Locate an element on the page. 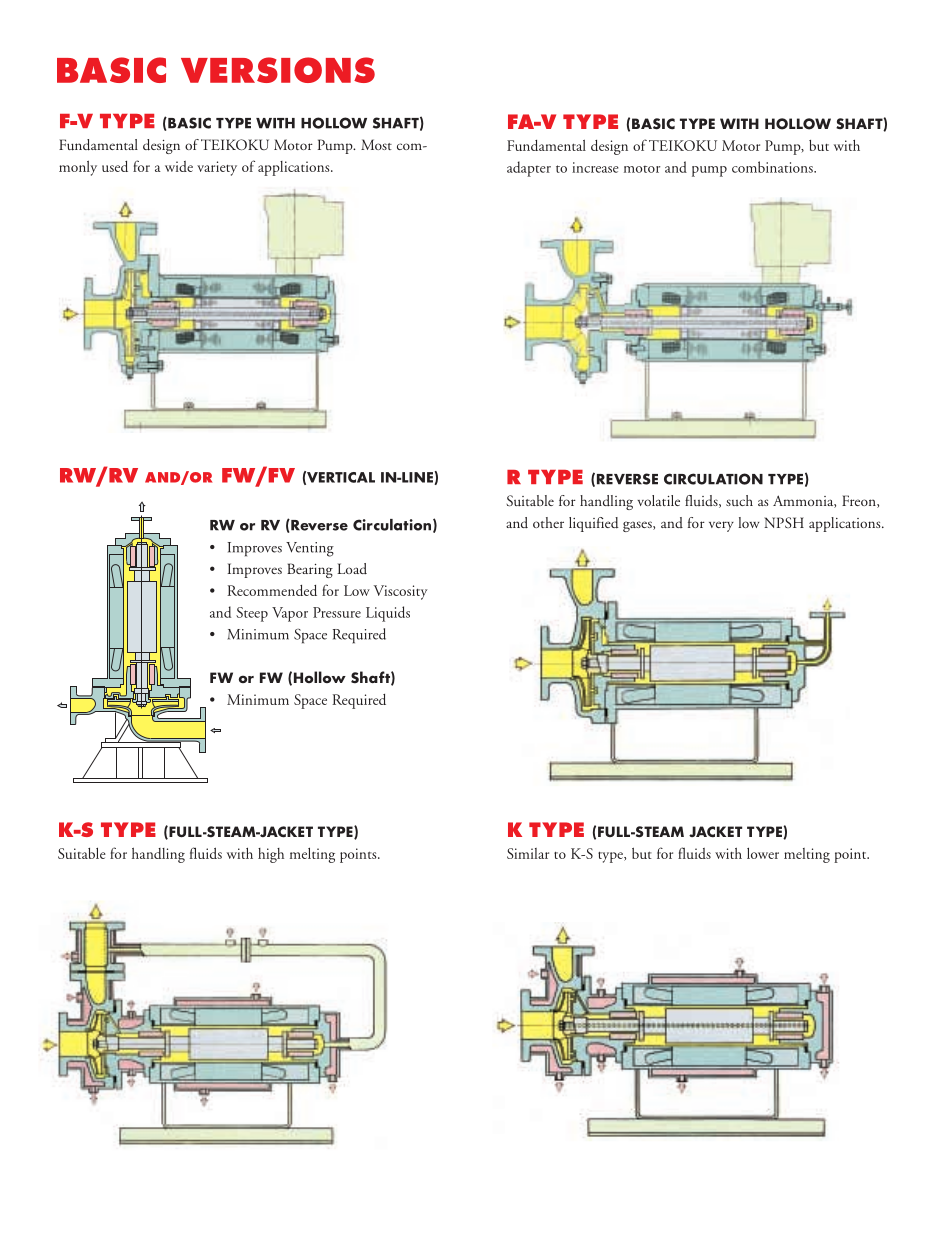 This page has height=1233, width=952. adapter is located at coordinates (529, 169).
